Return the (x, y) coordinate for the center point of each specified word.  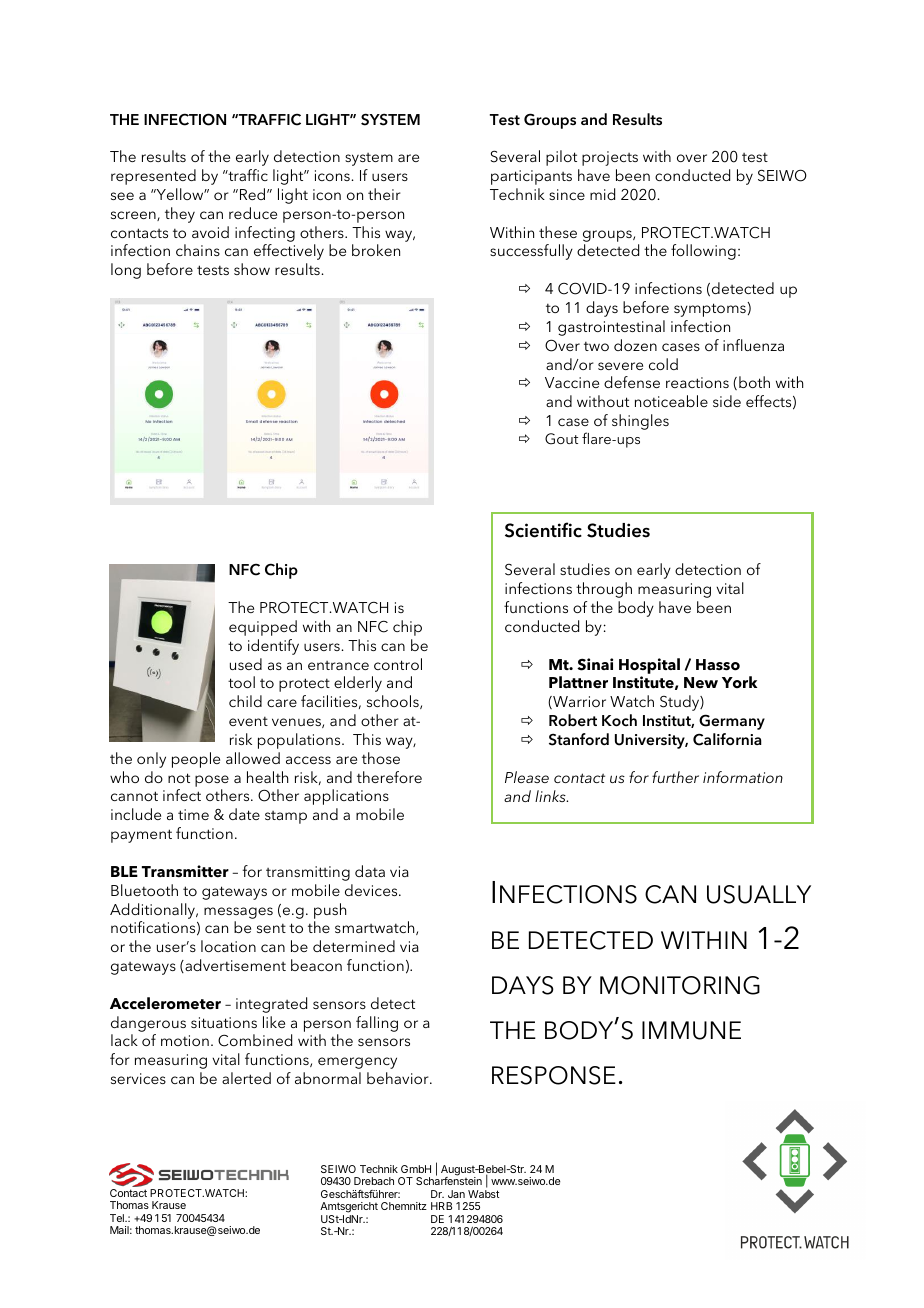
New (701, 683)
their (384, 194)
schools (394, 702)
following (703, 252)
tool (241, 682)
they (180, 215)
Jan (456, 1194)
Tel (118, 1218)
